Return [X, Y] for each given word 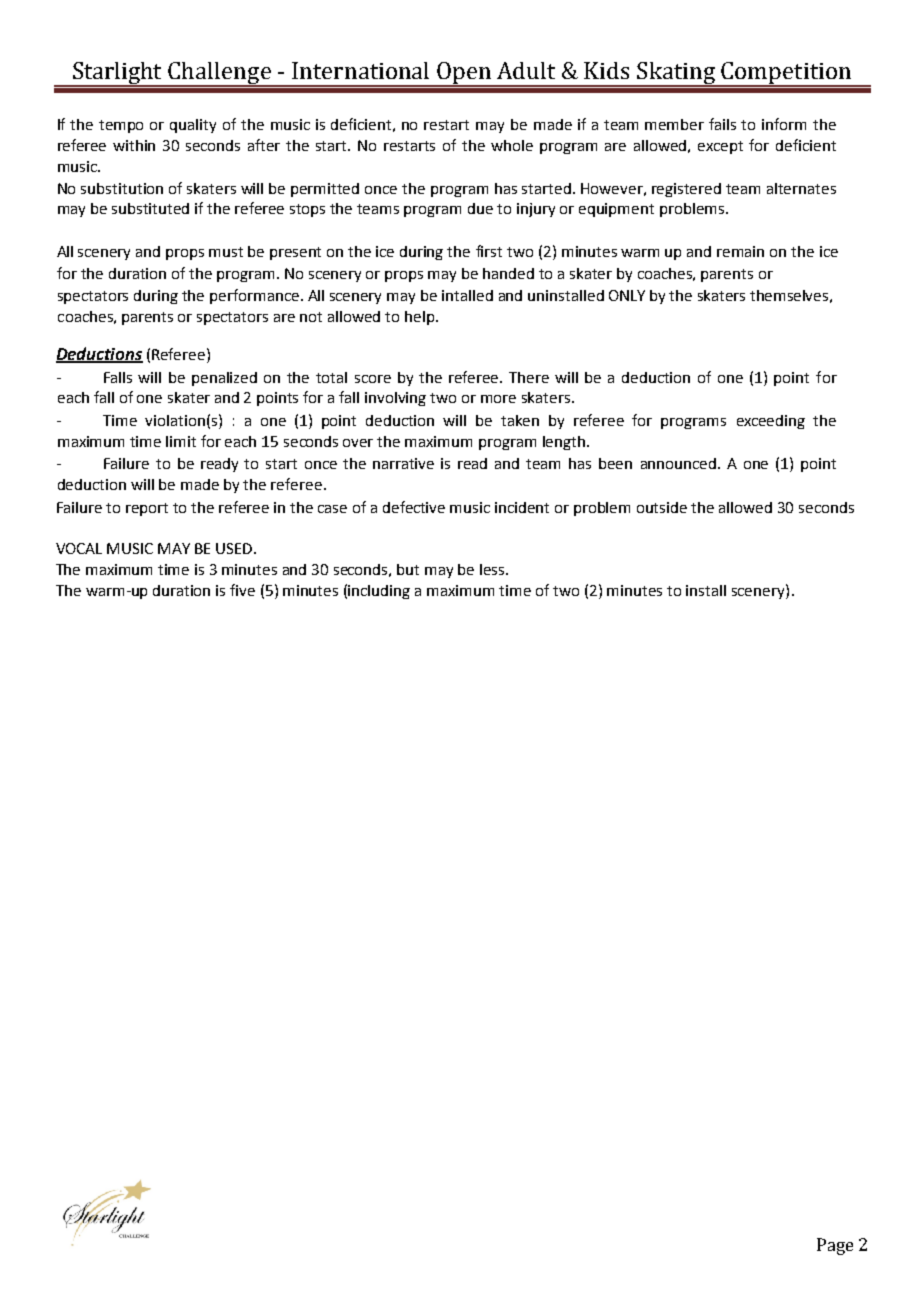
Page [835, 1246]
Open [465, 74]
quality [193, 126]
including [379, 592]
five [242, 590]
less [493, 569]
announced [680, 463]
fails [722, 124]
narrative [403, 463]
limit [181, 441]
